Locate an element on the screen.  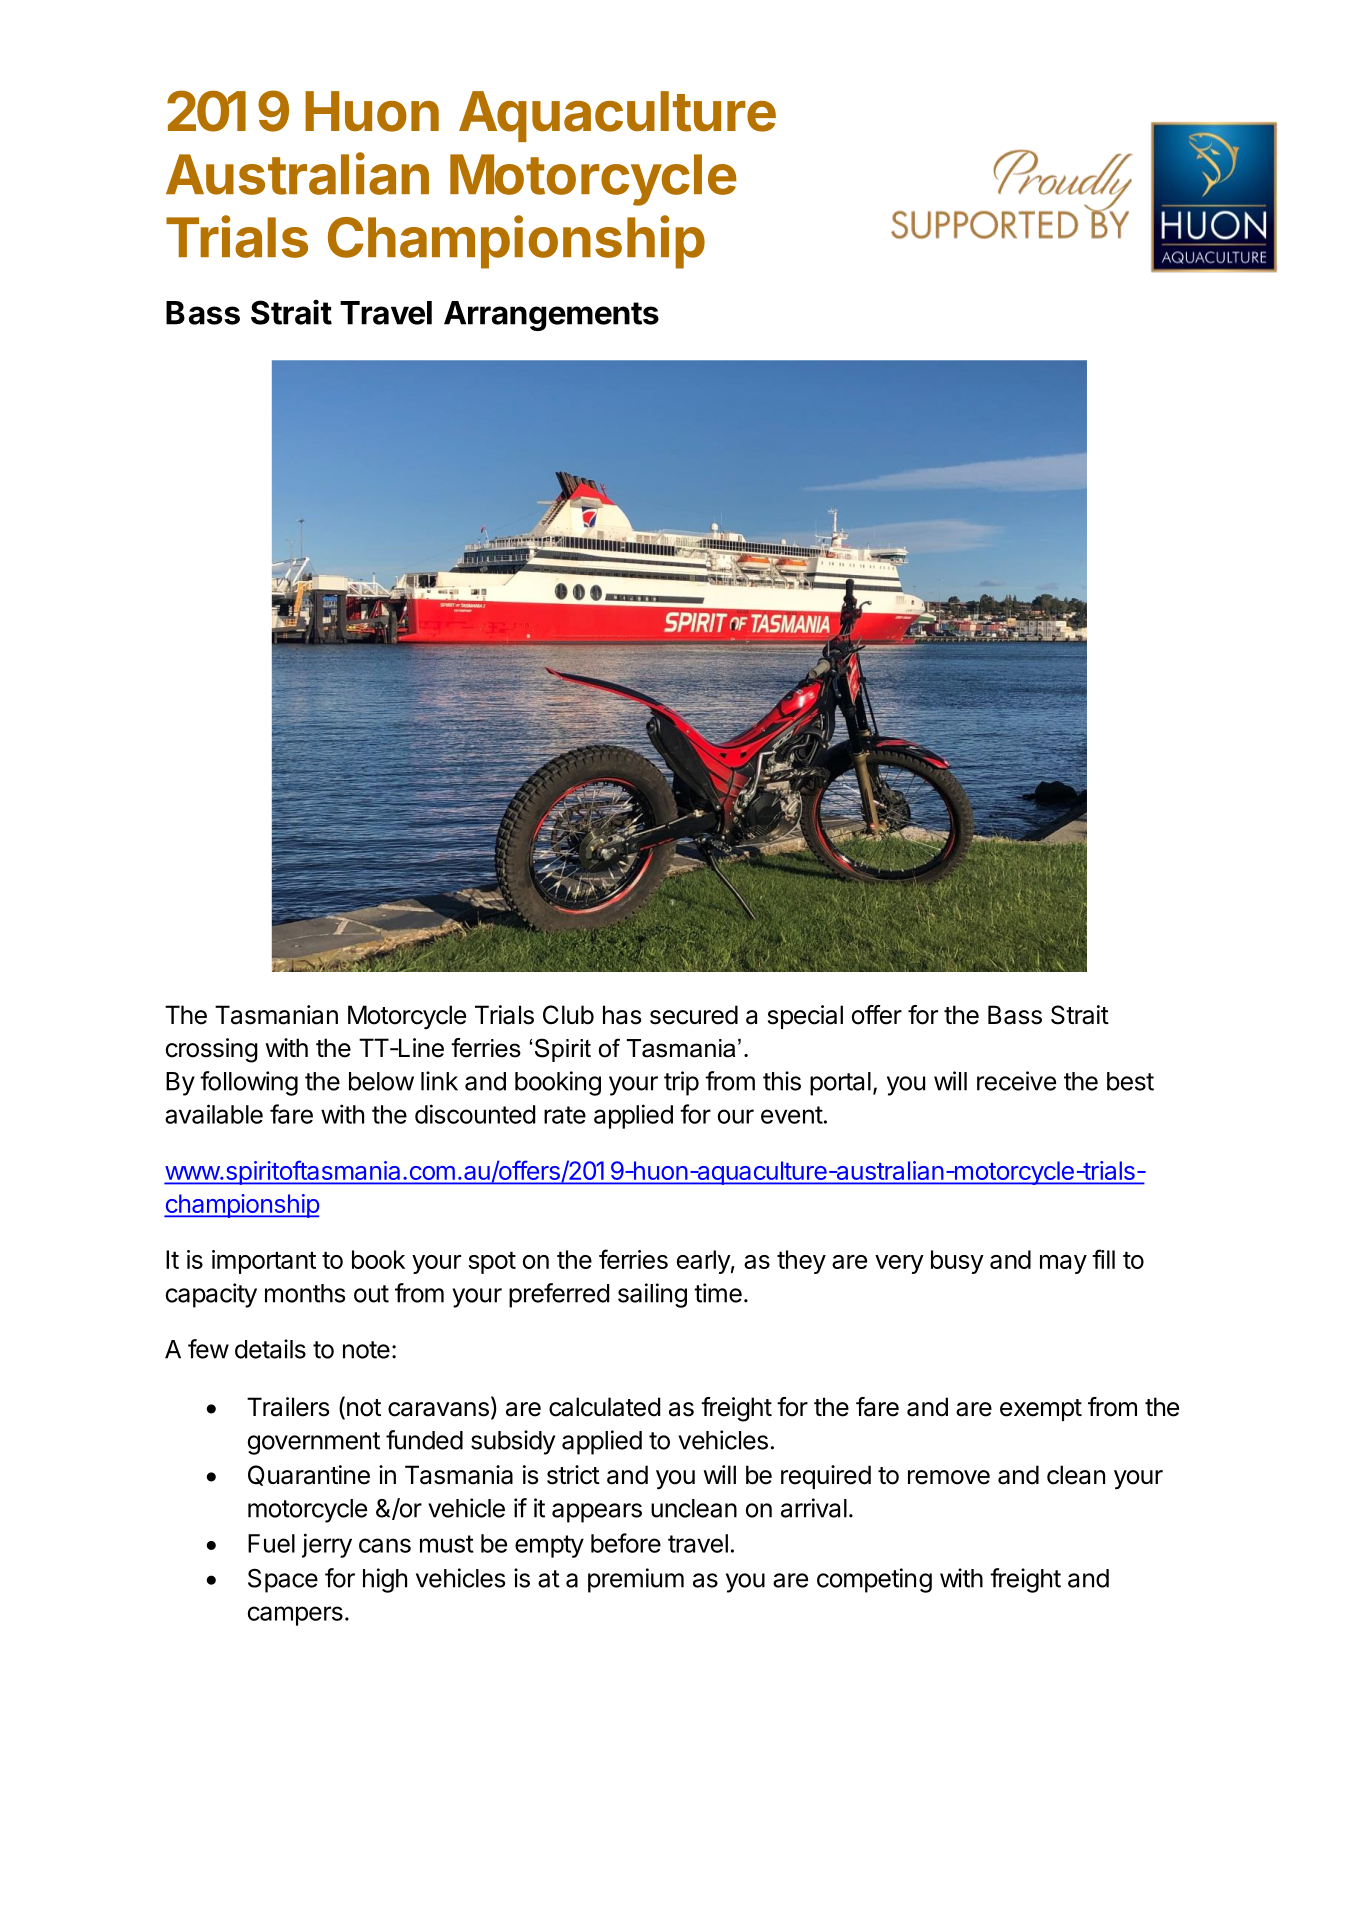
crossing is located at coordinates (212, 1050).
